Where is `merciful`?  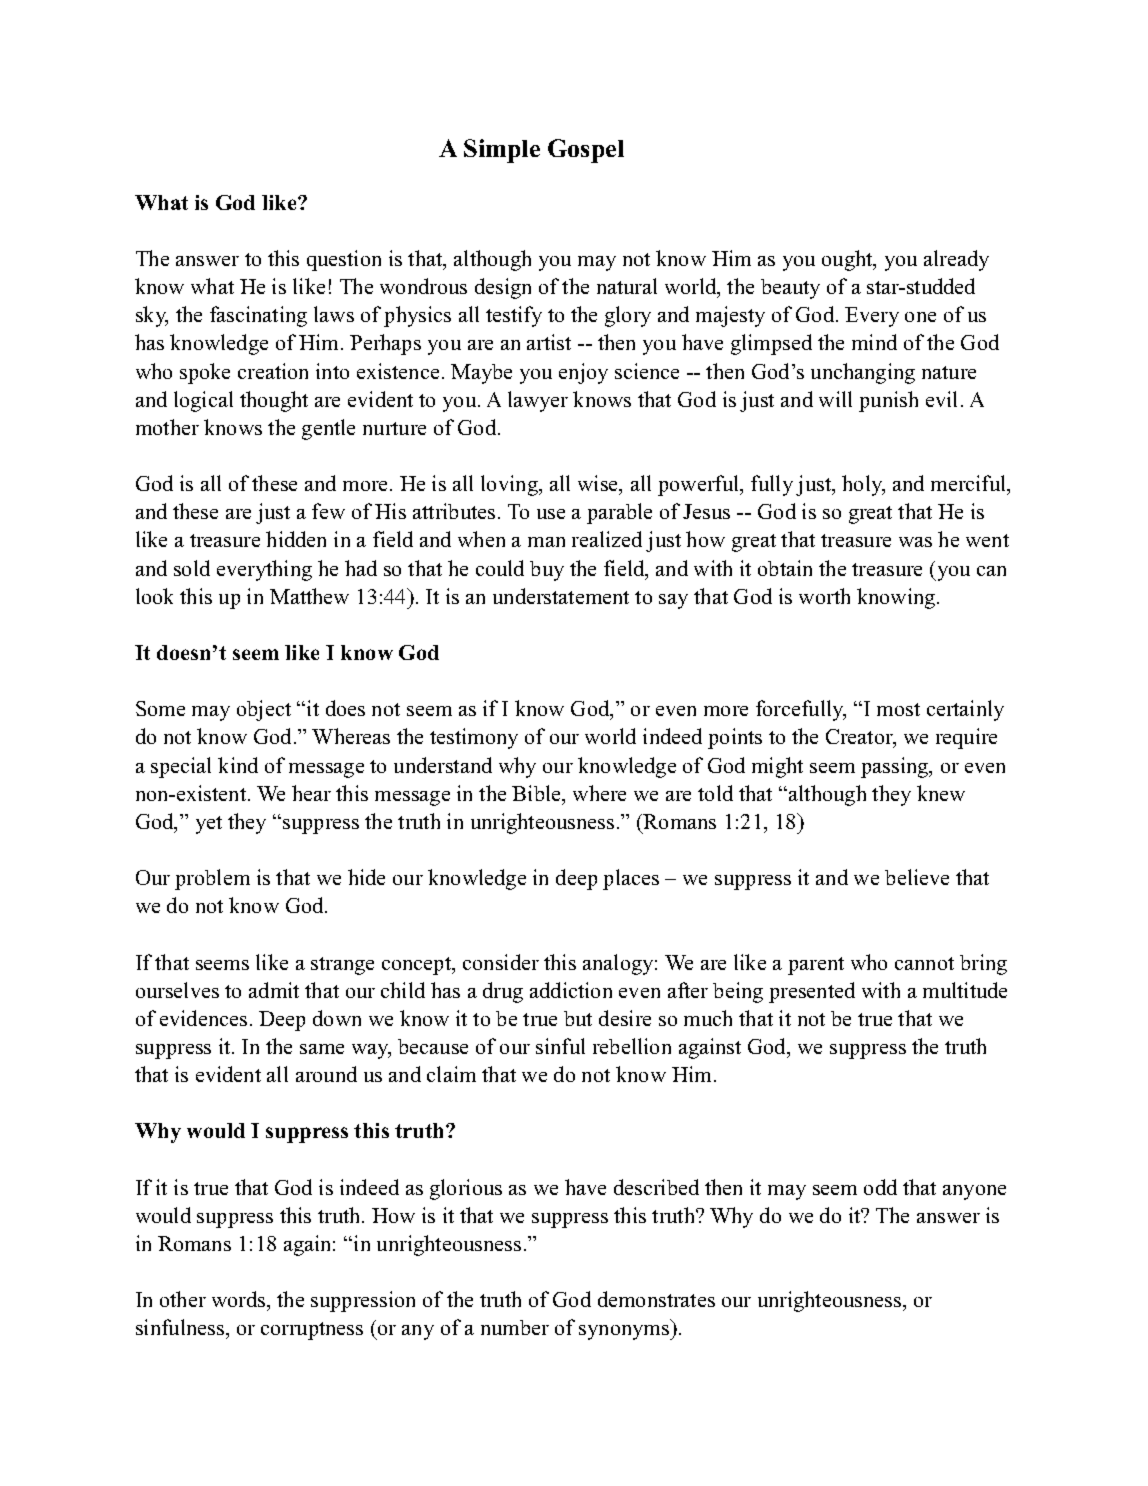
merciful is located at coordinates (970, 484).
